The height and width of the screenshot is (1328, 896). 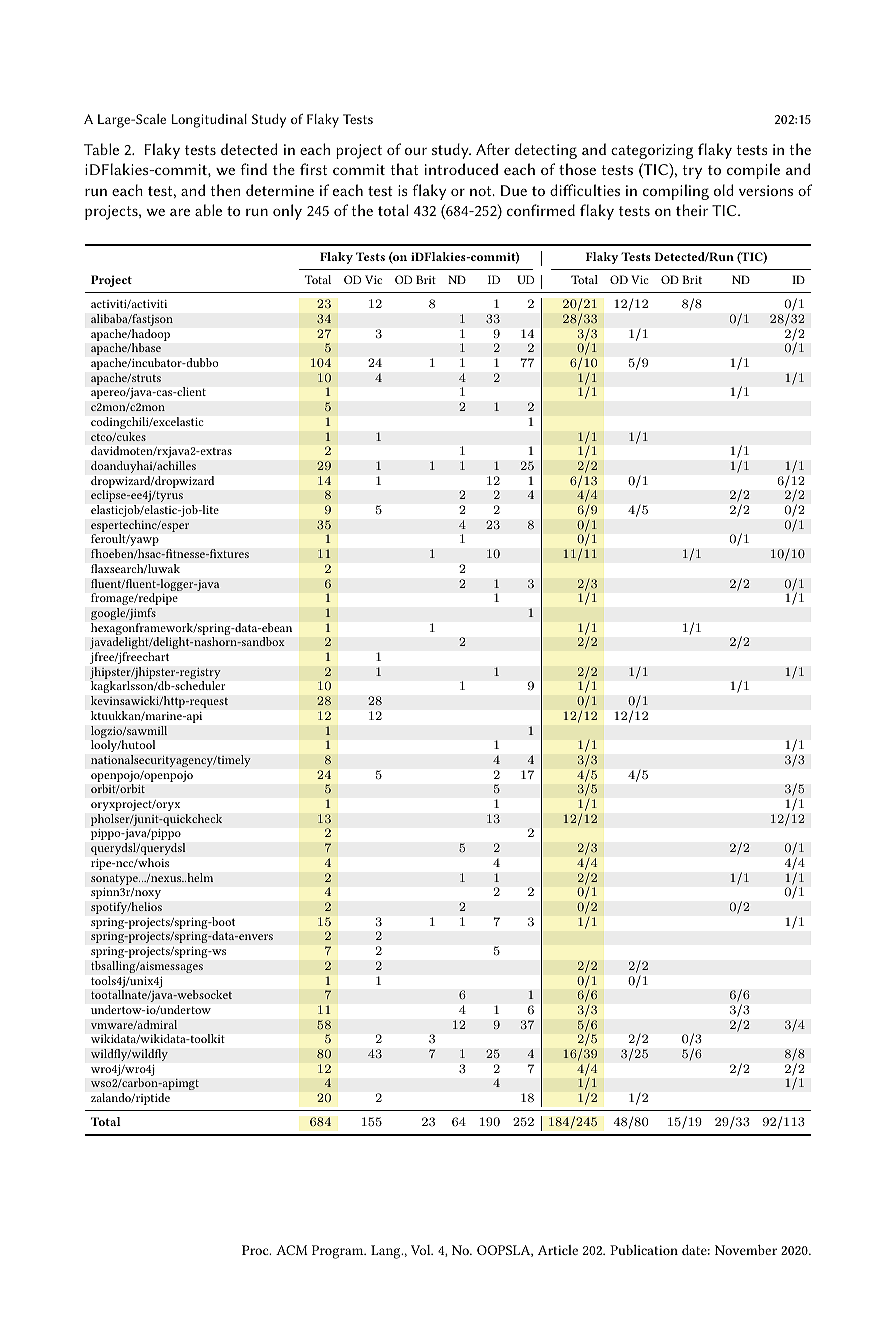 I want to click on compiling, so click(x=676, y=192).
